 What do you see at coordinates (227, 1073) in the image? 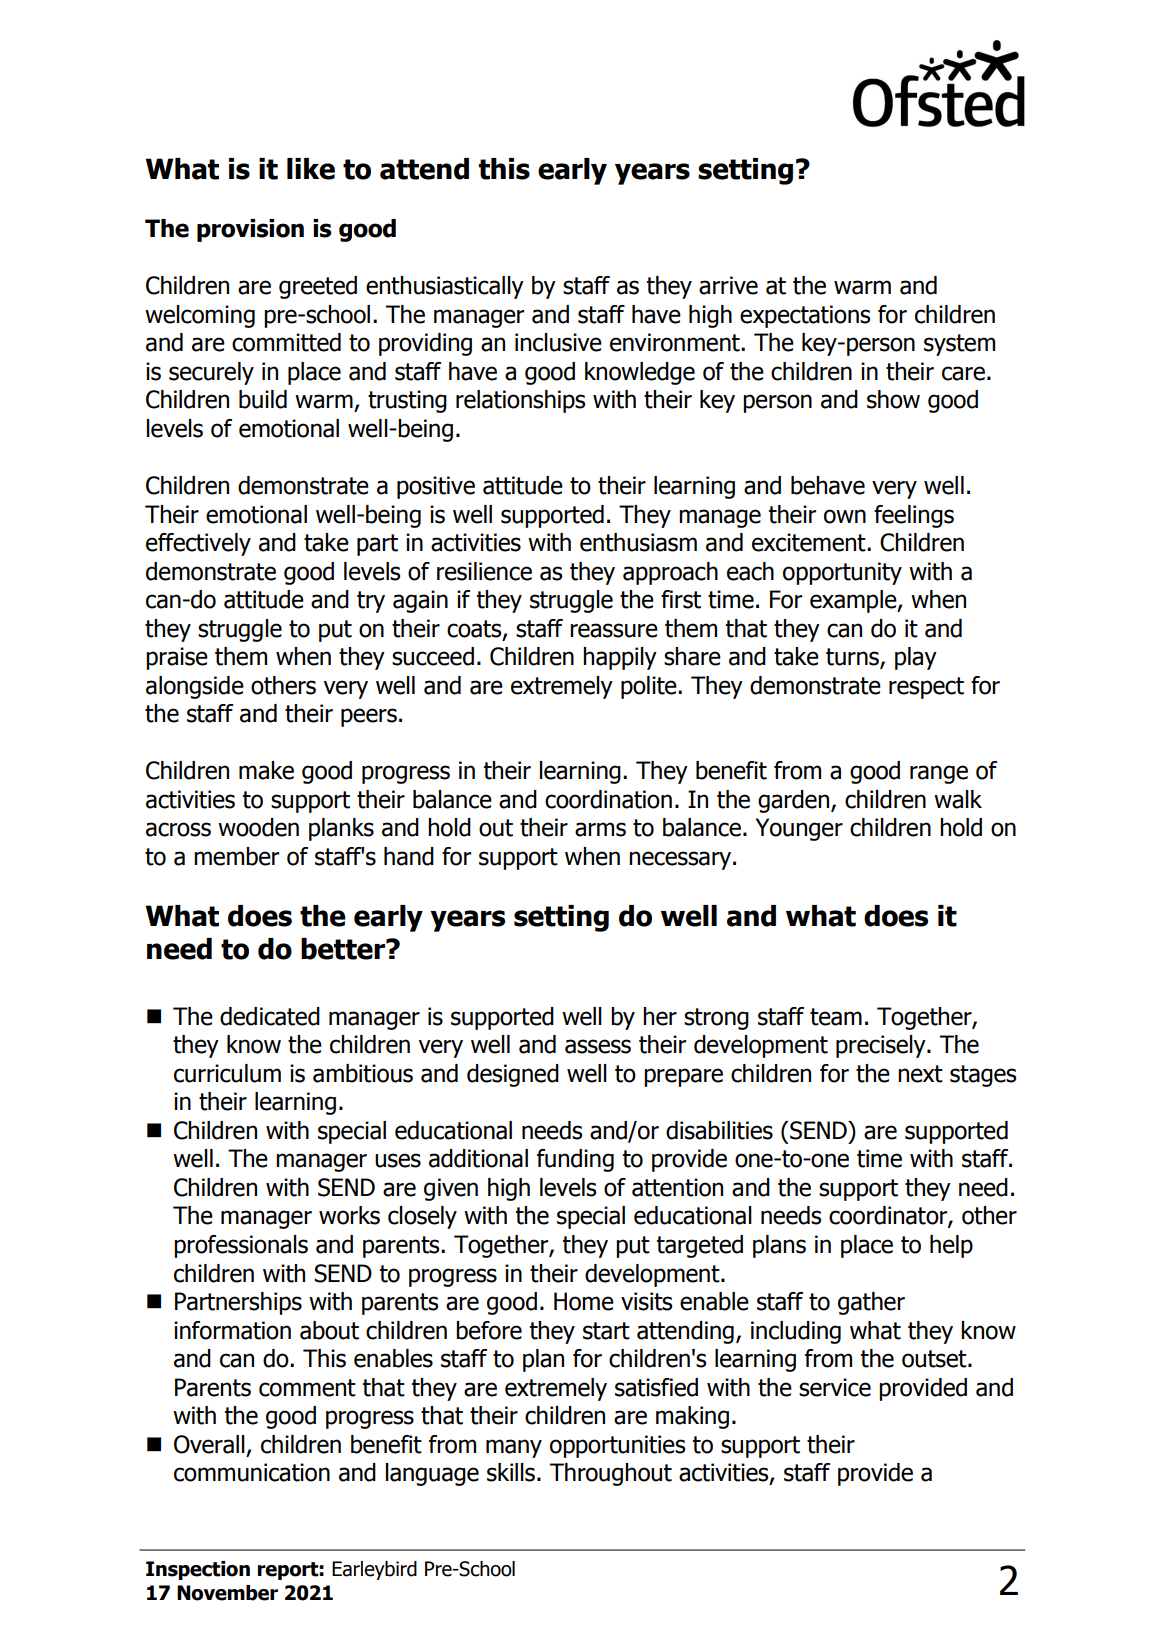
I see `curriculum` at bounding box center [227, 1073].
